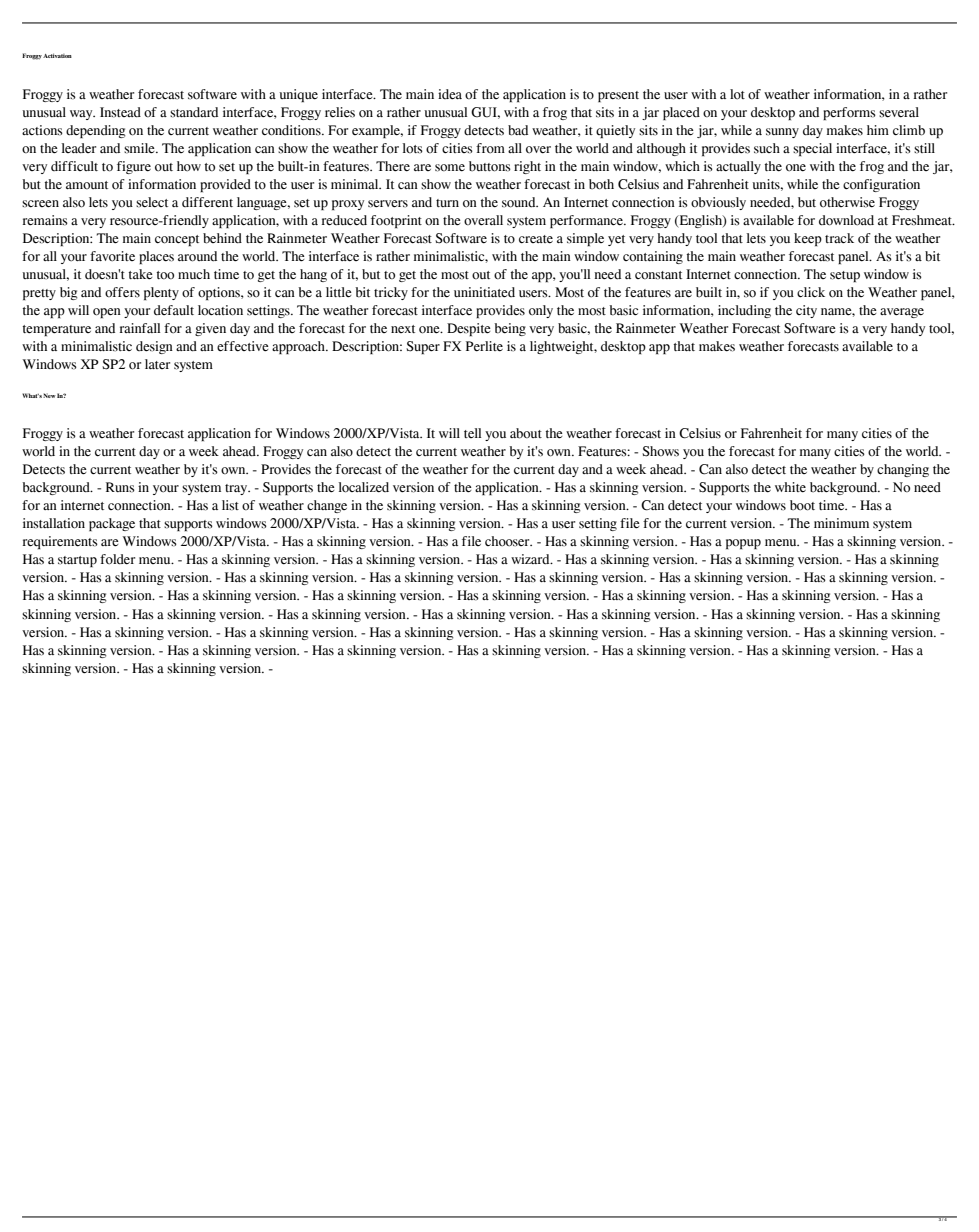 The image size is (979, 1232). Describe the element at coordinates (450, 94) in the document. I see `idea` at that location.
